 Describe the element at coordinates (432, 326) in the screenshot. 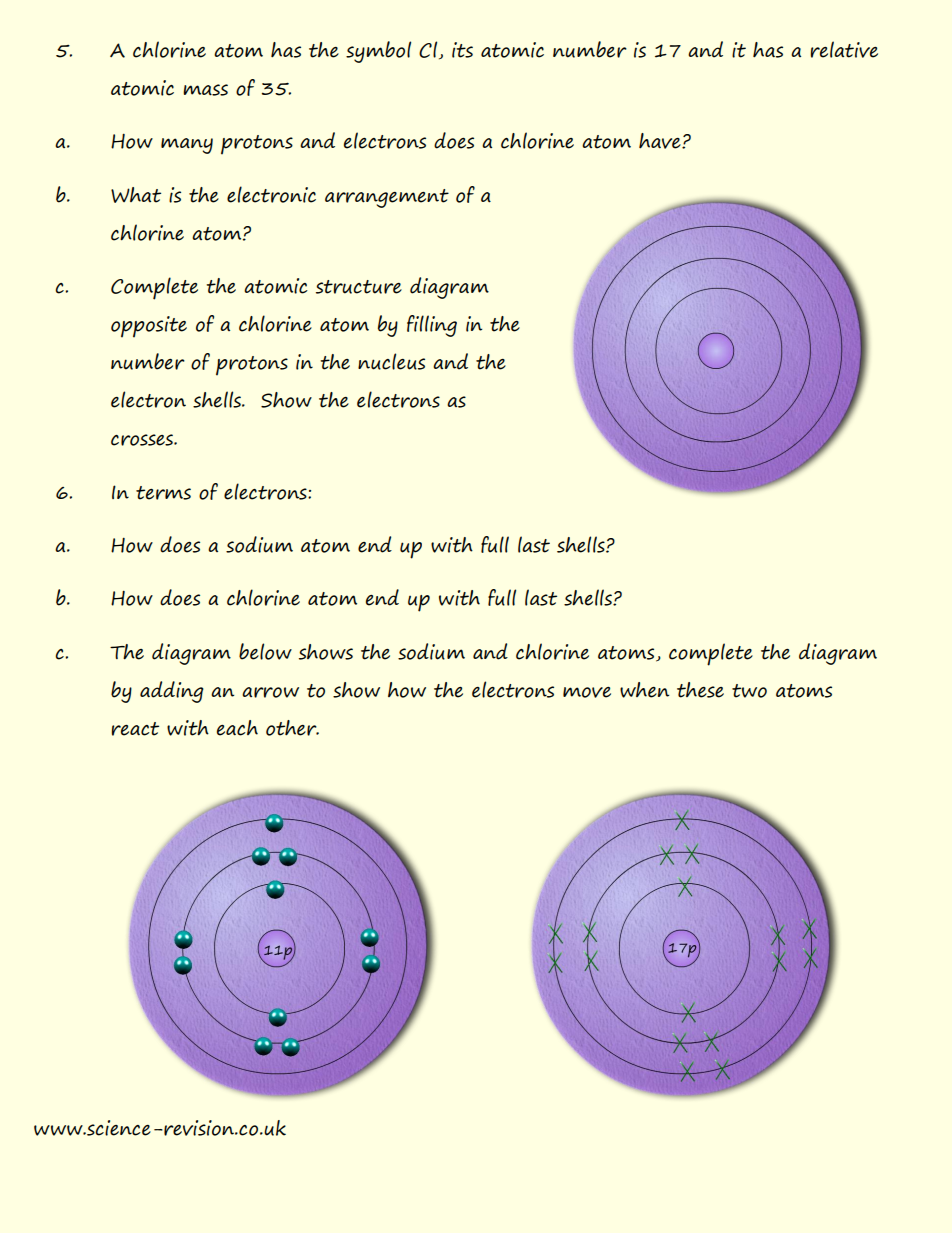

I see `filling` at that location.
